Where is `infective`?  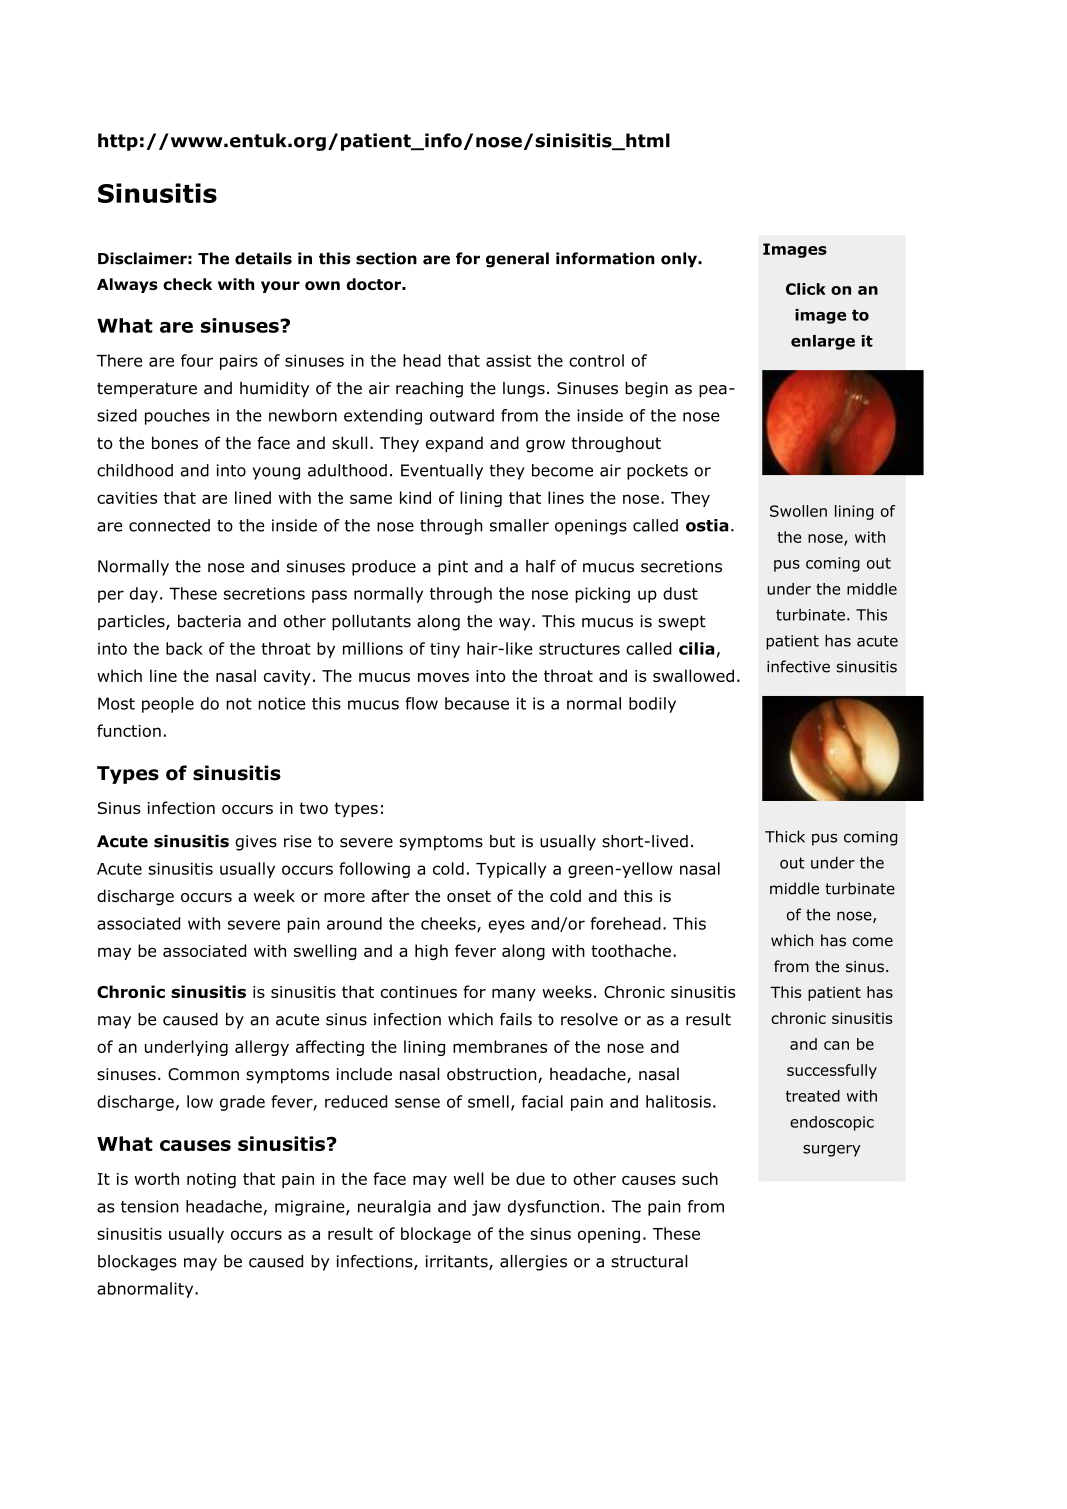
infective is located at coordinates (798, 666).
